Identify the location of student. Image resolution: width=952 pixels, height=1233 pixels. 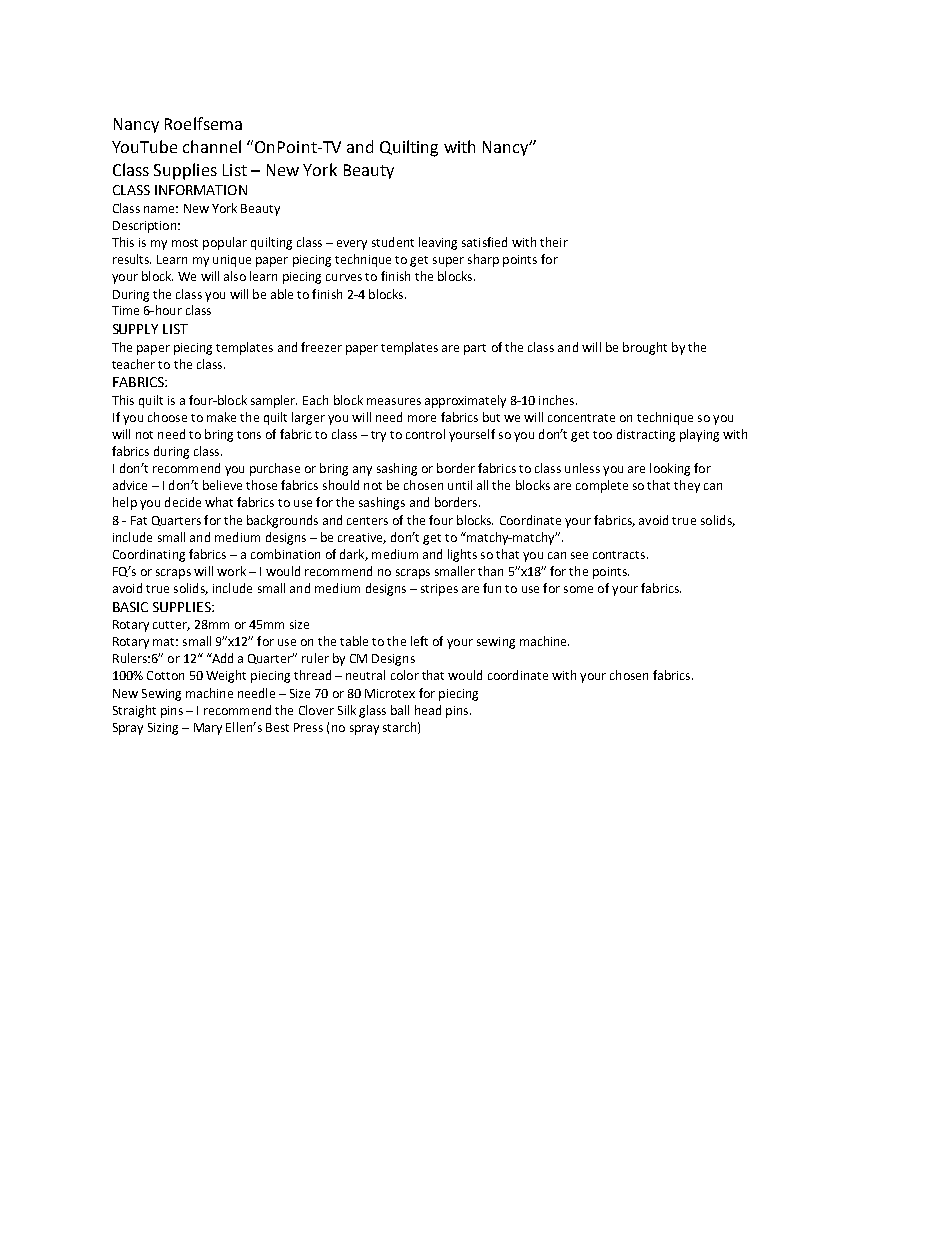
(393, 242).
